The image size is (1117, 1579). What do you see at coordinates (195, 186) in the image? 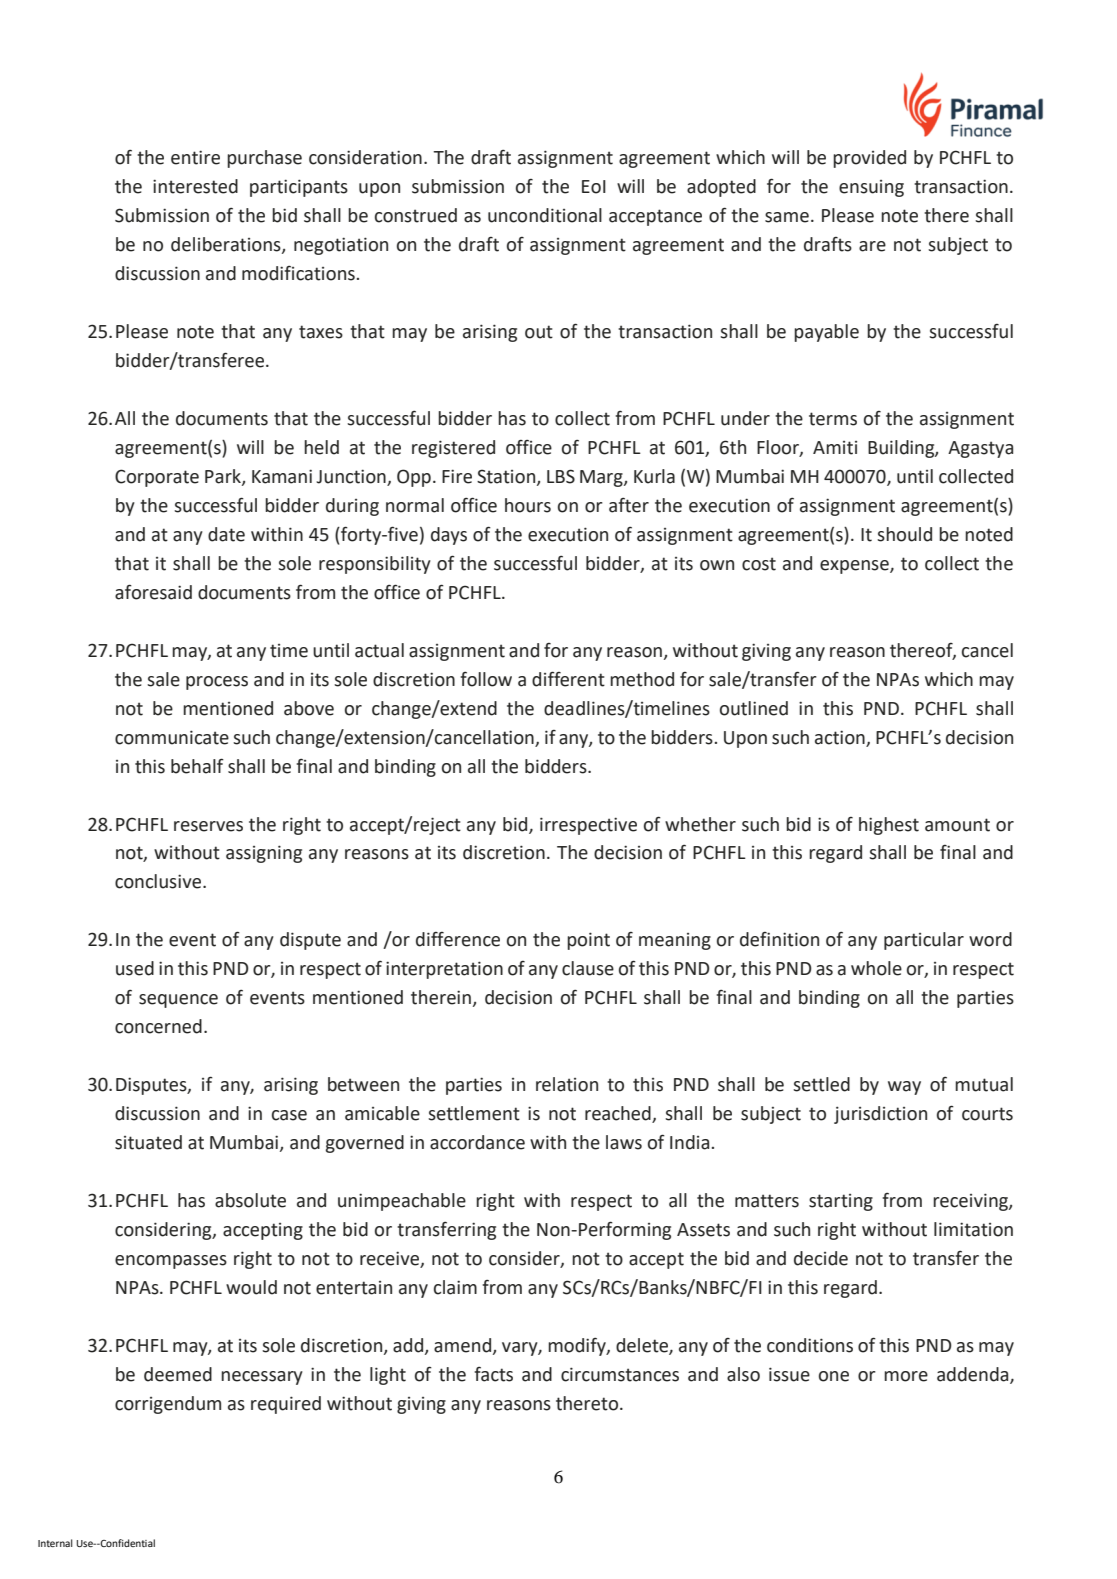
I see `interested` at bounding box center [195, 186].
